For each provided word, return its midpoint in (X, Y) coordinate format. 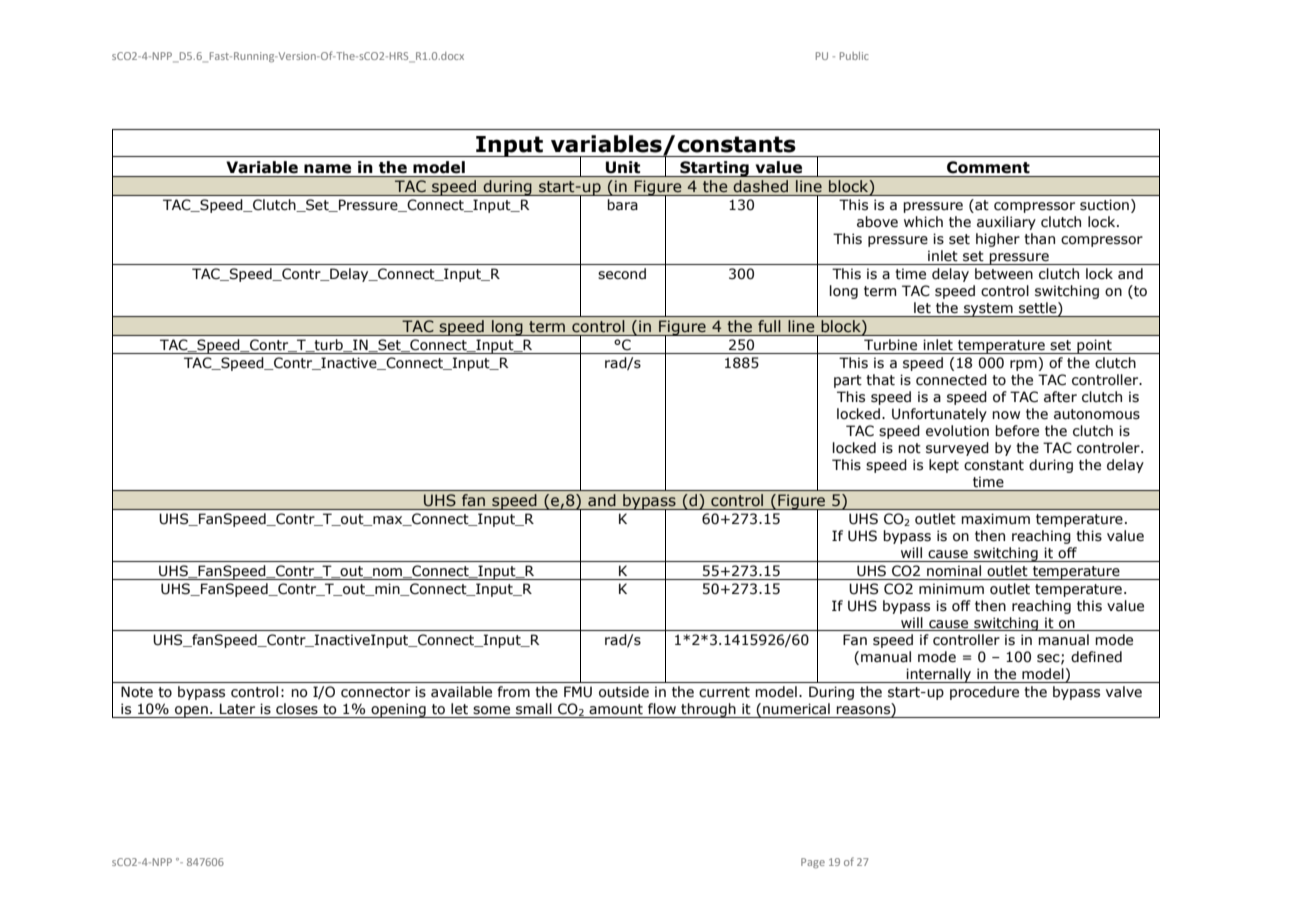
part (848, 381)
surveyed (957, 449)
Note (137, 692)
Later (237, 709)
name (327, 169)
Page (813, 863)
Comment (988, 167)
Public (854, 56)
